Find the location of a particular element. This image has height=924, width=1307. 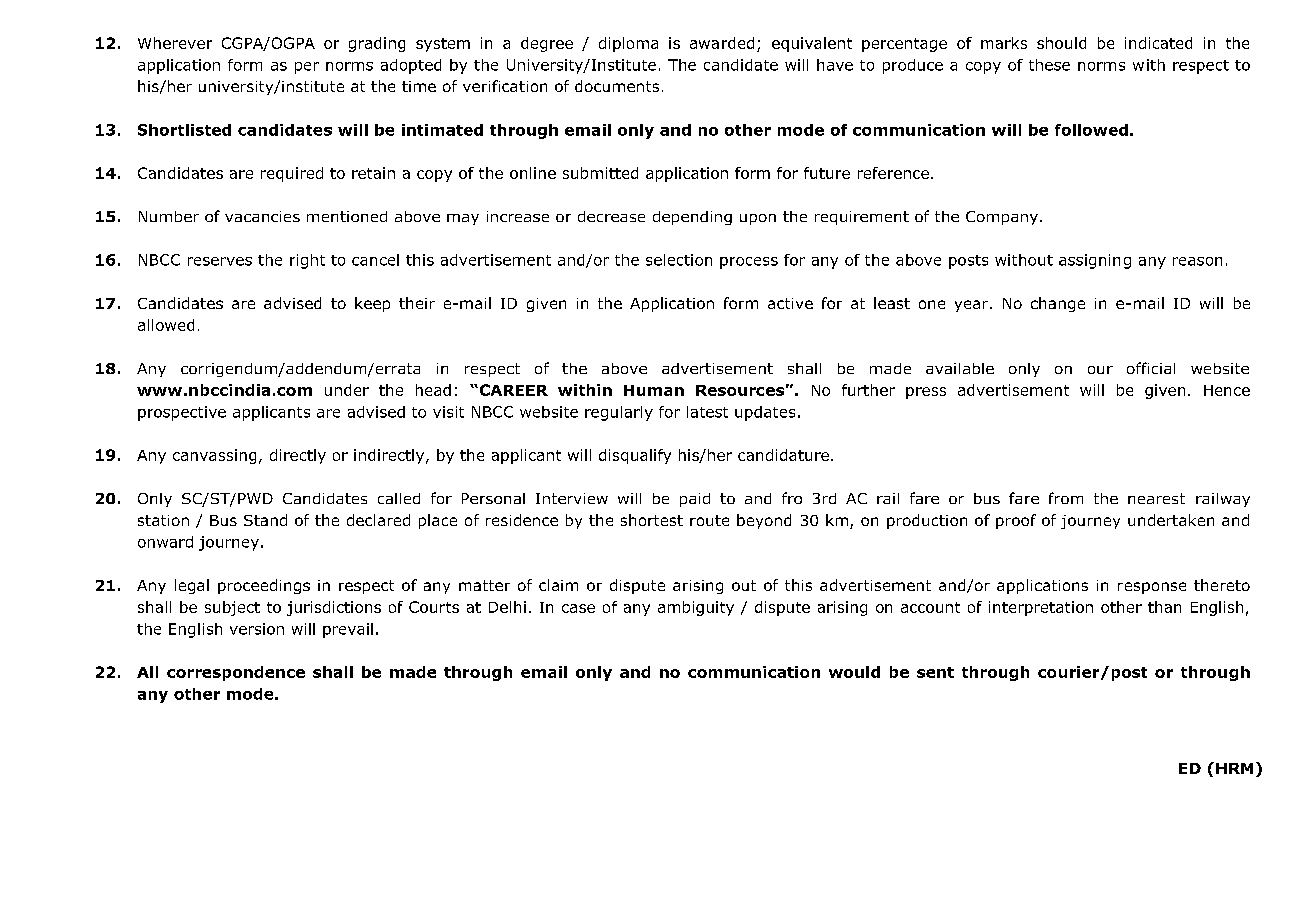

correspondence is located at coordinates (236, 673).
